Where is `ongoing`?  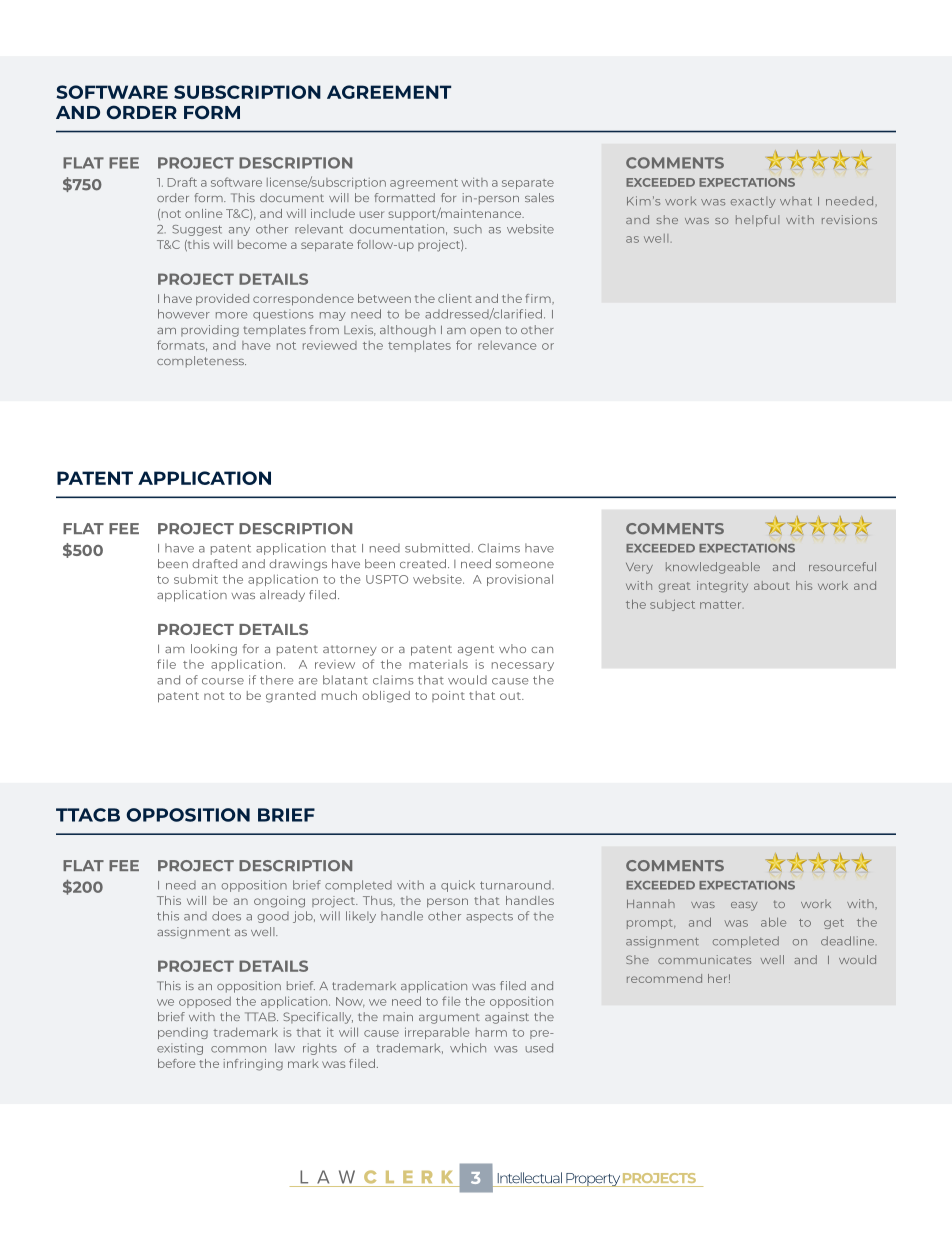 ongoing is located at coordinates (279, 902).
